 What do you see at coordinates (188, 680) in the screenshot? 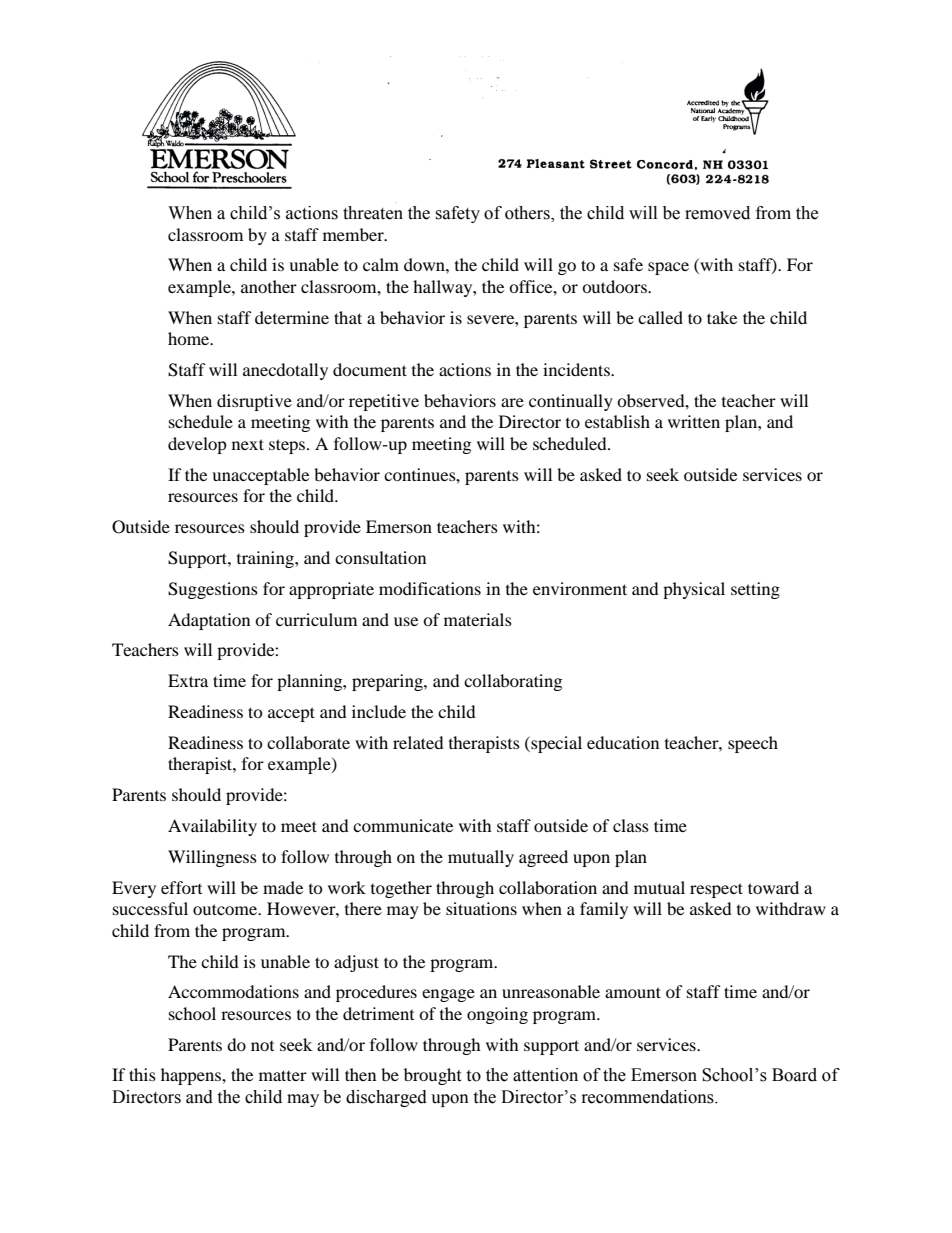
I see `Extra` at bounding box center [188, 680].
